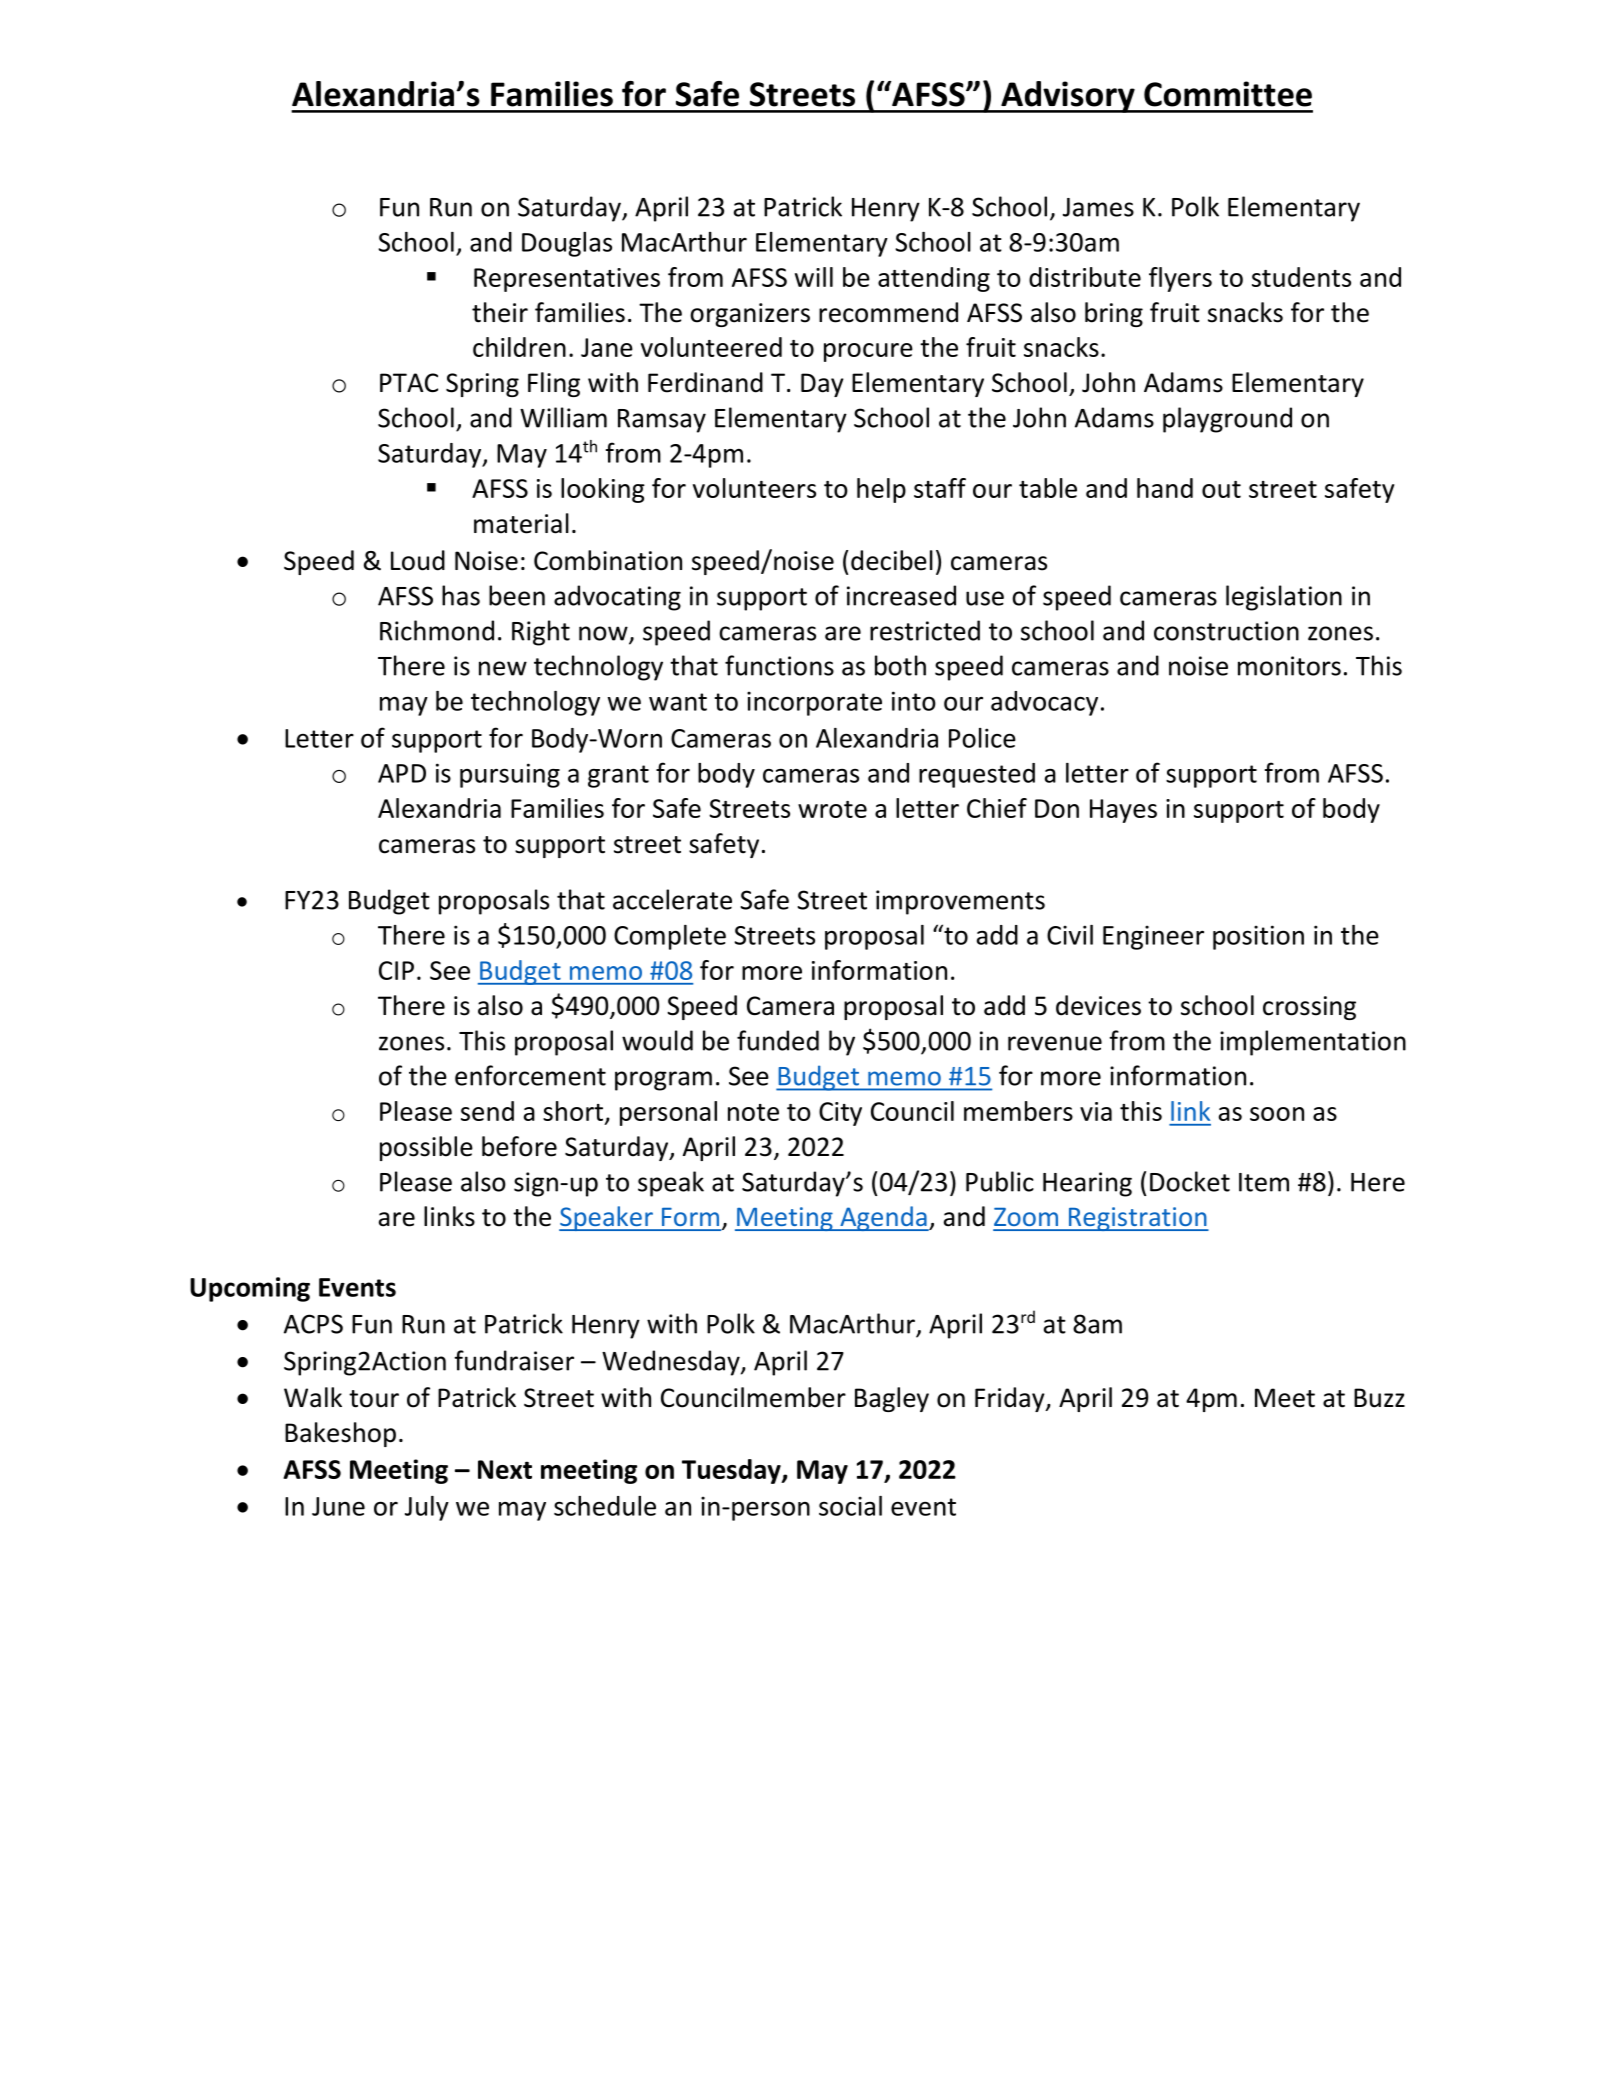 The height and width of the screenshot is (2077, 1605). I want to click on social, so click(850, 1506).
